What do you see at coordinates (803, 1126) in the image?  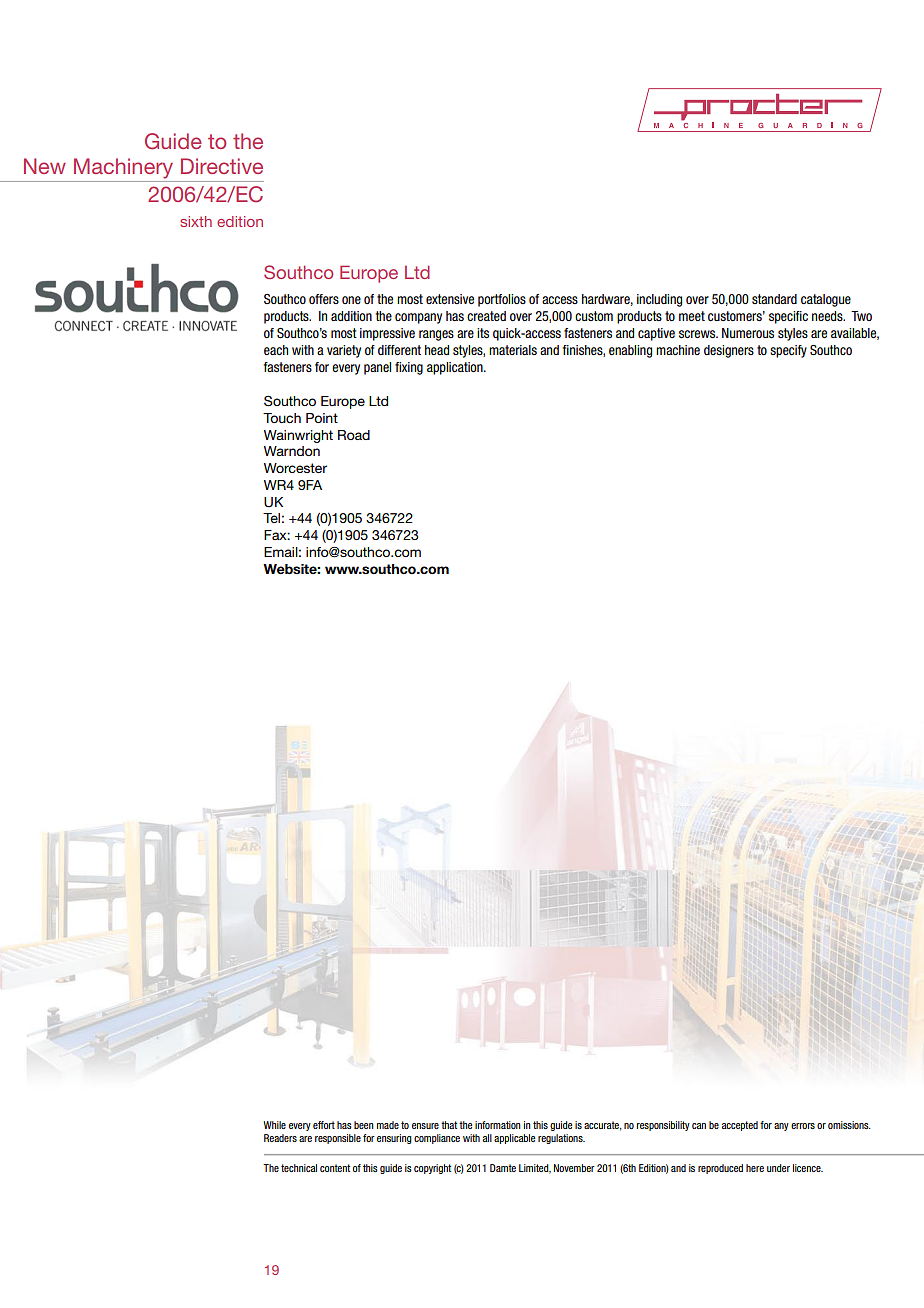 I see `errors` at bounding box center [803, 1126].
